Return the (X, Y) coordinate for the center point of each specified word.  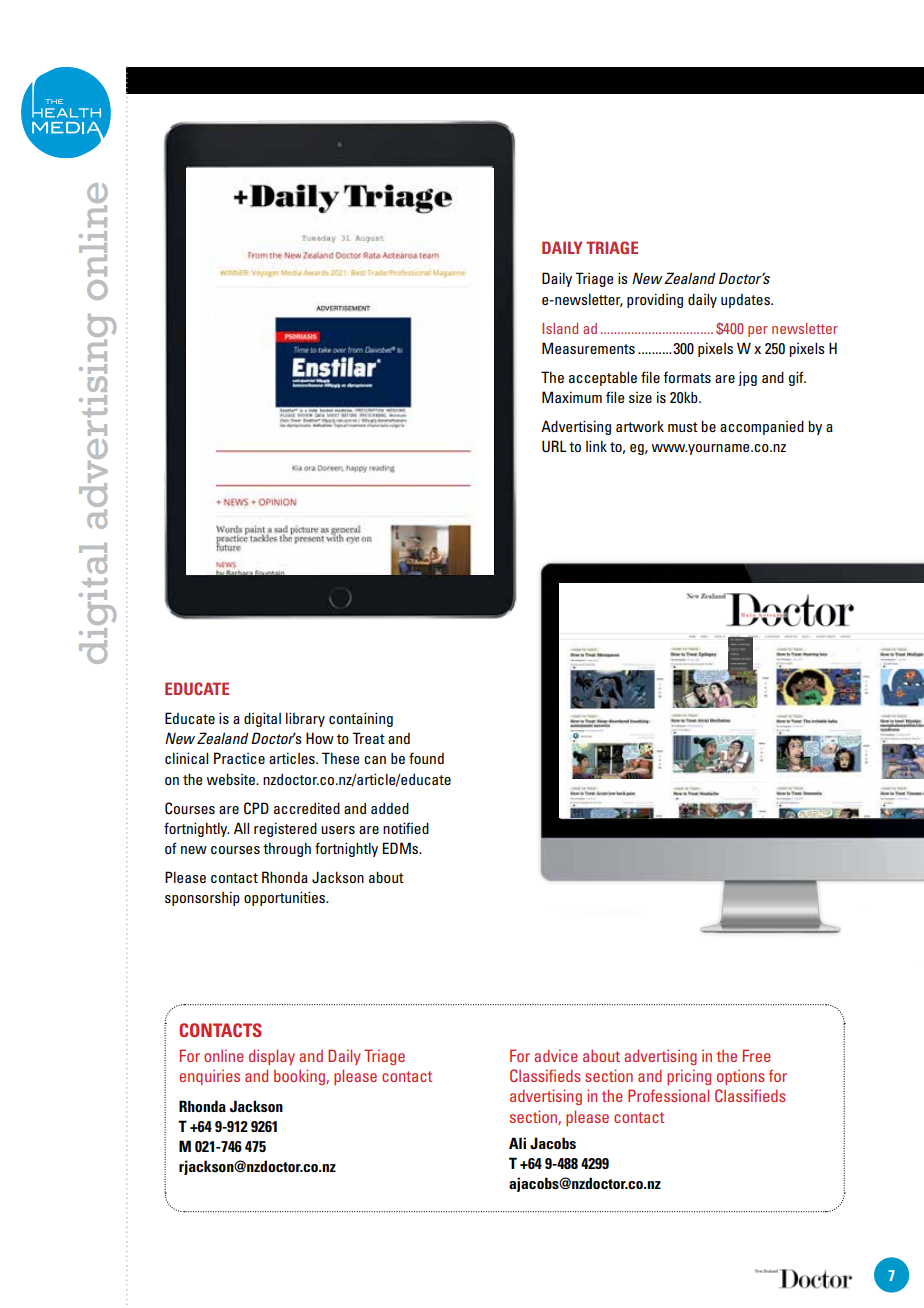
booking (300, 1077)
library (305, 719)
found (426, 758)
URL (554, 446)
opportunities (286, 898)
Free (757, 1055)
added (390, 808)
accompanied (762, 427)
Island (560, 328)
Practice (239, 758)
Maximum (572, 397)
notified (406, 828)
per (758, 331)
